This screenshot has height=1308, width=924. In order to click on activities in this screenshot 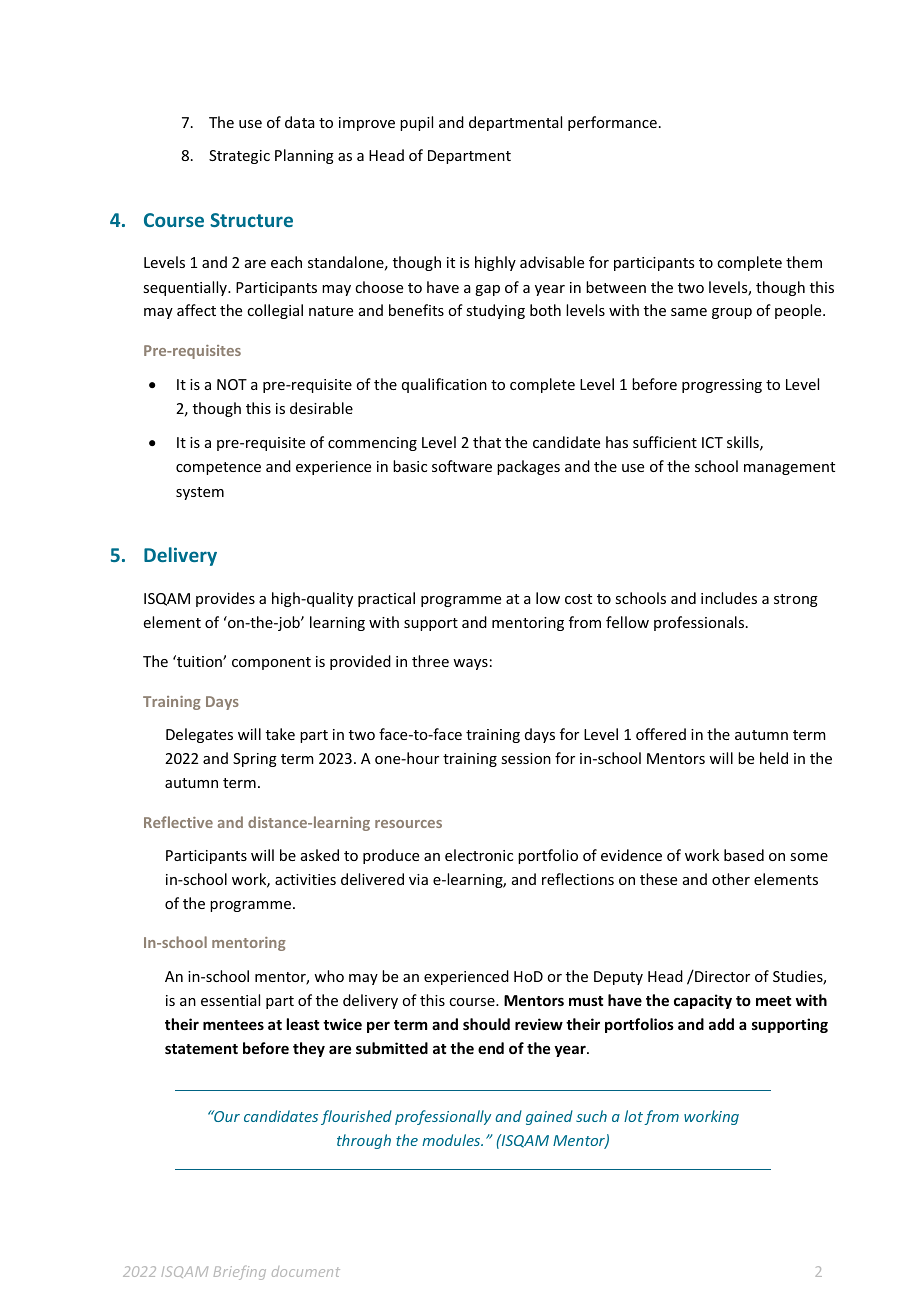, I will do `click(305, 879)`.
